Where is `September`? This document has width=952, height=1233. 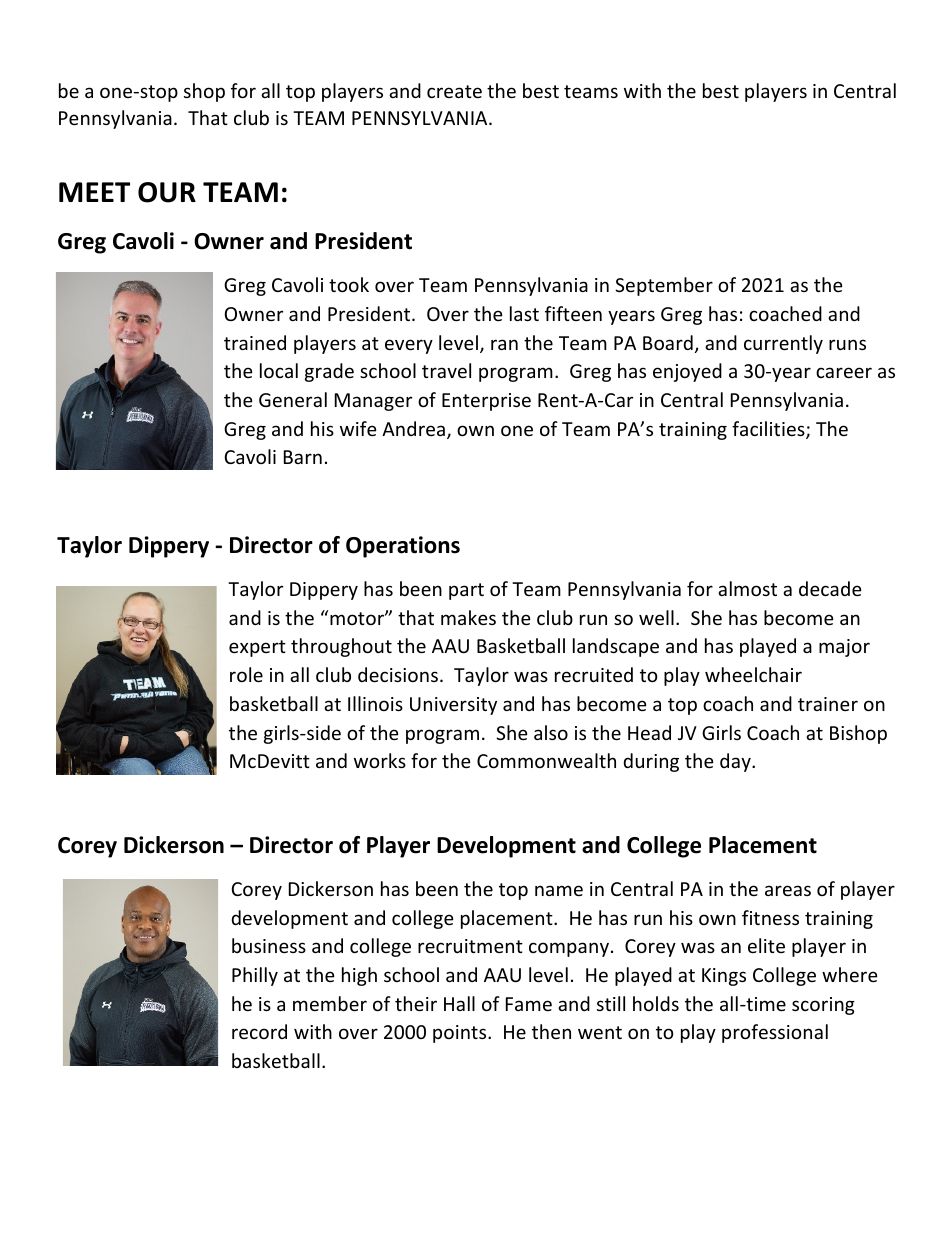
September is located at coordinates (664, 286).
